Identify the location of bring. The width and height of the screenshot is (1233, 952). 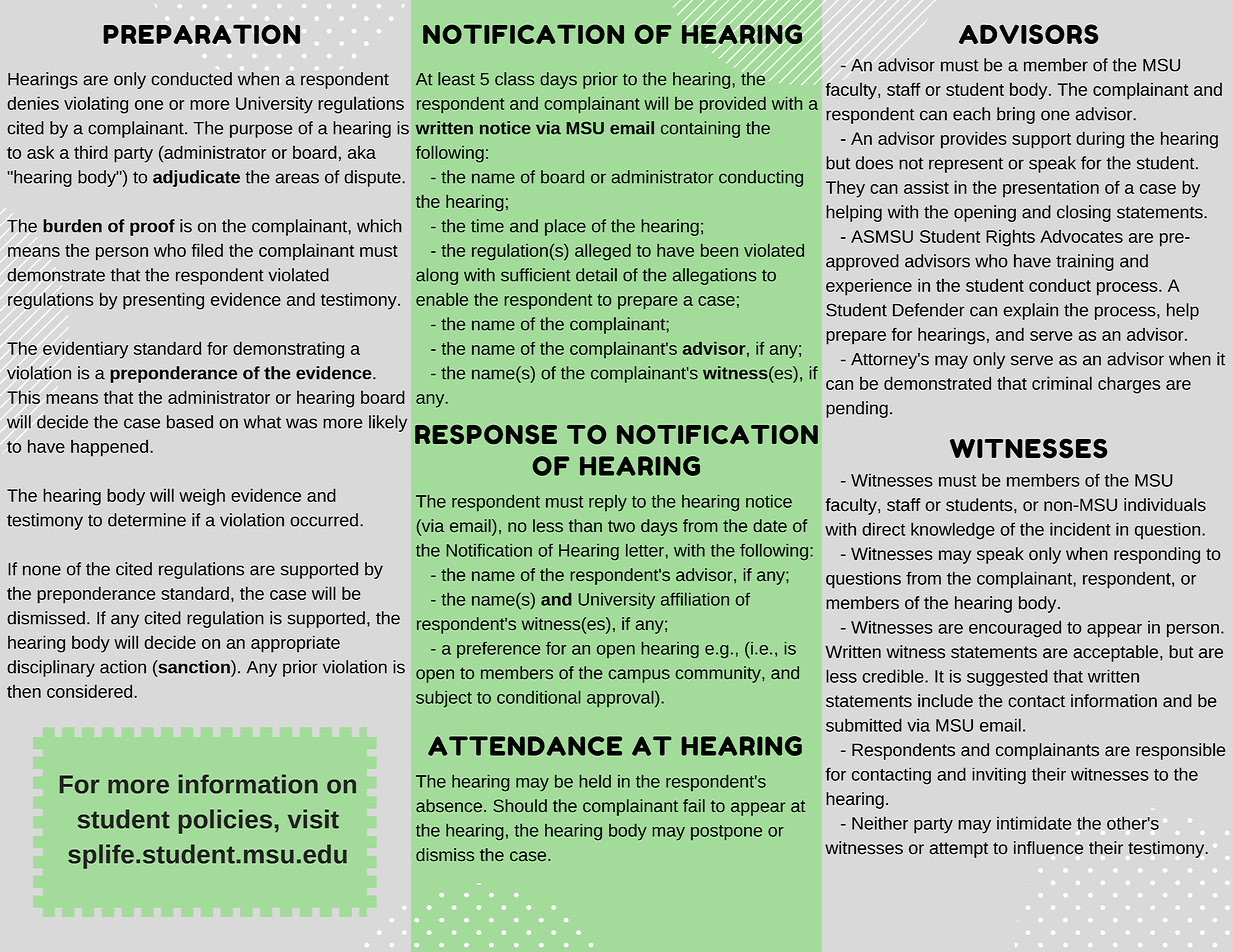
(1016, 115).
